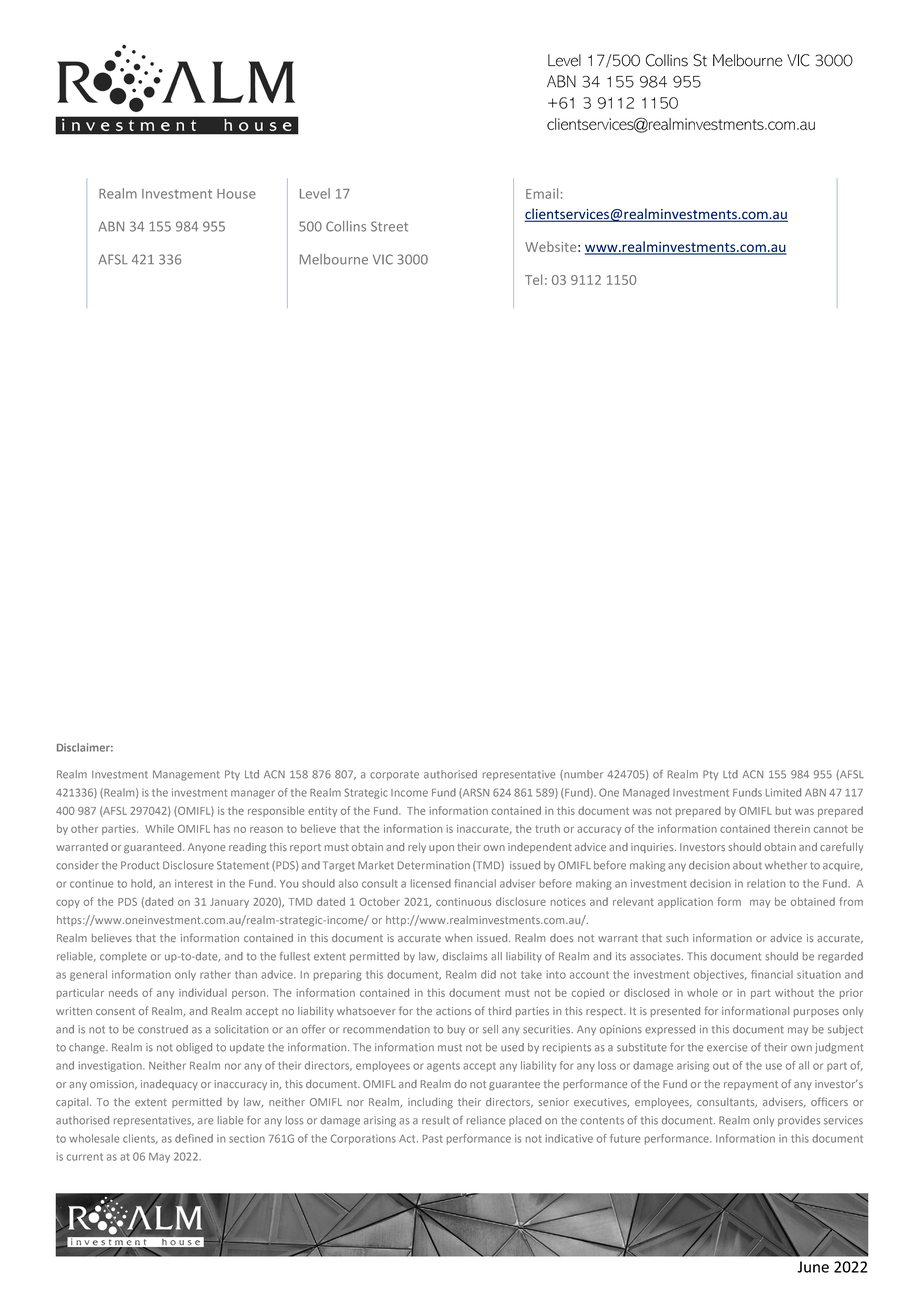  What do you see at coordinates (186, 775) in the image?
I see `Management` at bounding box center [186, 775].
